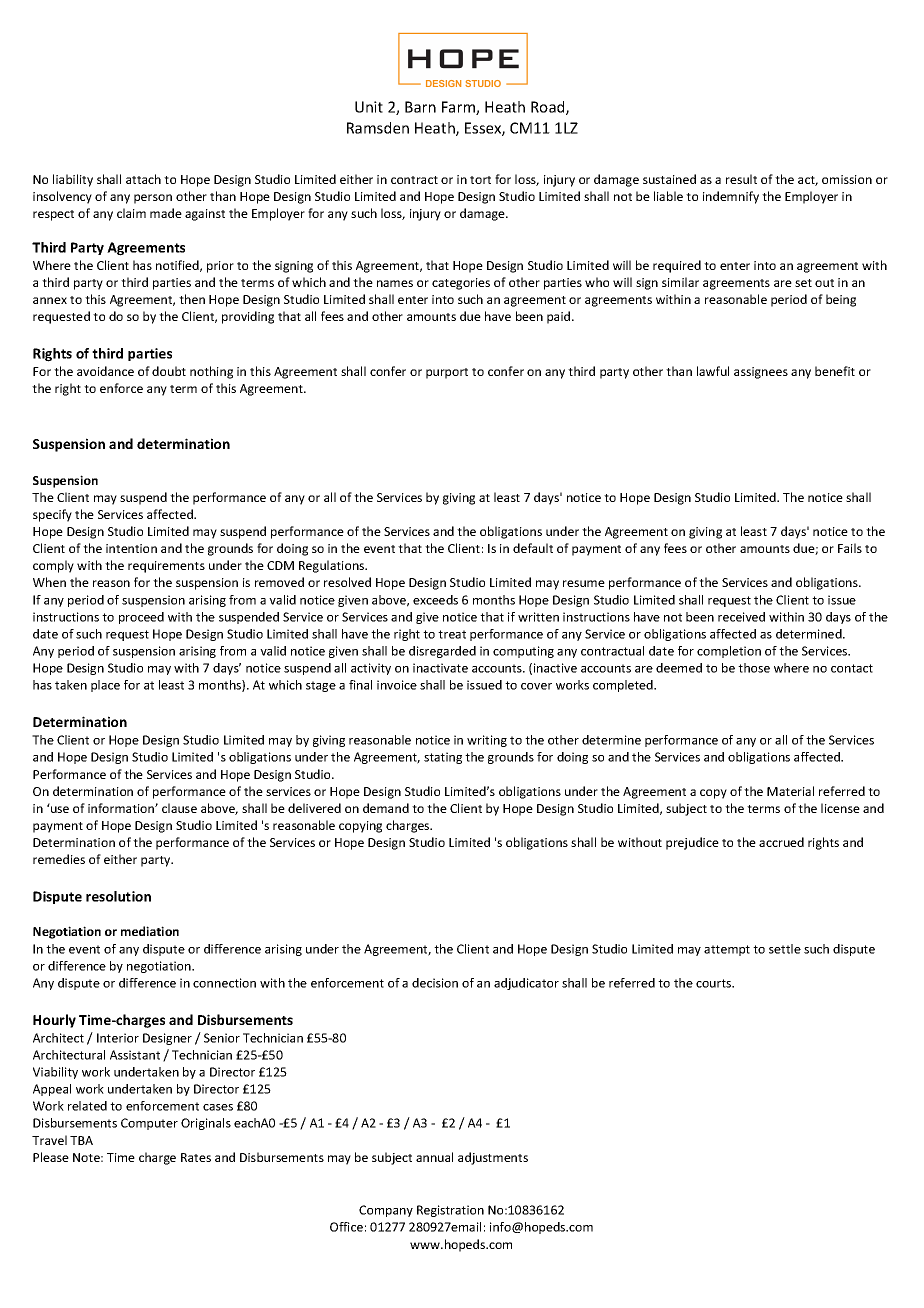 The height and width of the image is (1308, 924). I want to click on demand, so click(386, 808).
